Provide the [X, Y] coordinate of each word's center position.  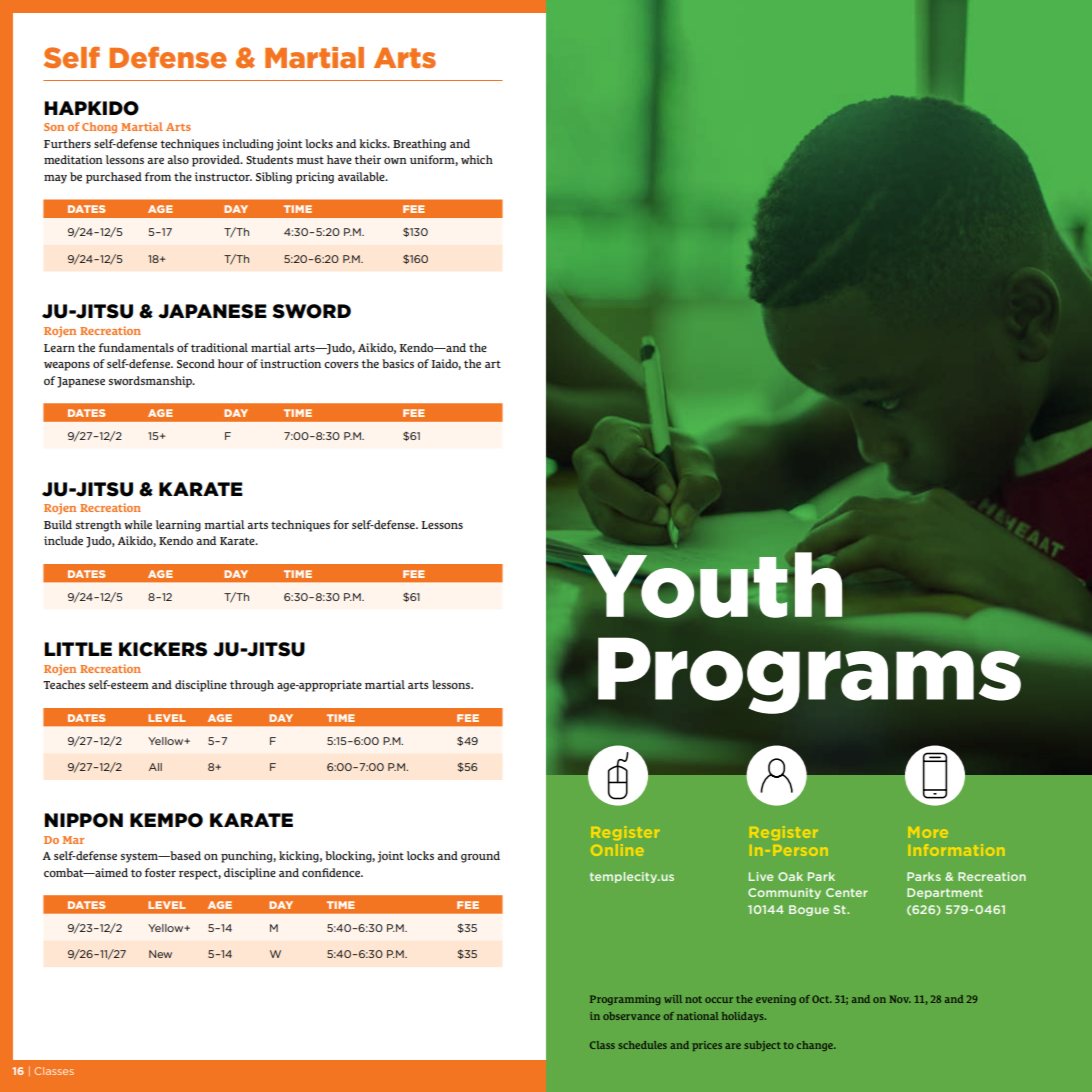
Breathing [419, 145]
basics [398, 363]
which [477, 159]
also [178, 159]
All [155, 767]
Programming [625, 1000]
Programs [810, 674]
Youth [712, 585]
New [160, 954]
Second [196, 363]
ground [480, 857]
